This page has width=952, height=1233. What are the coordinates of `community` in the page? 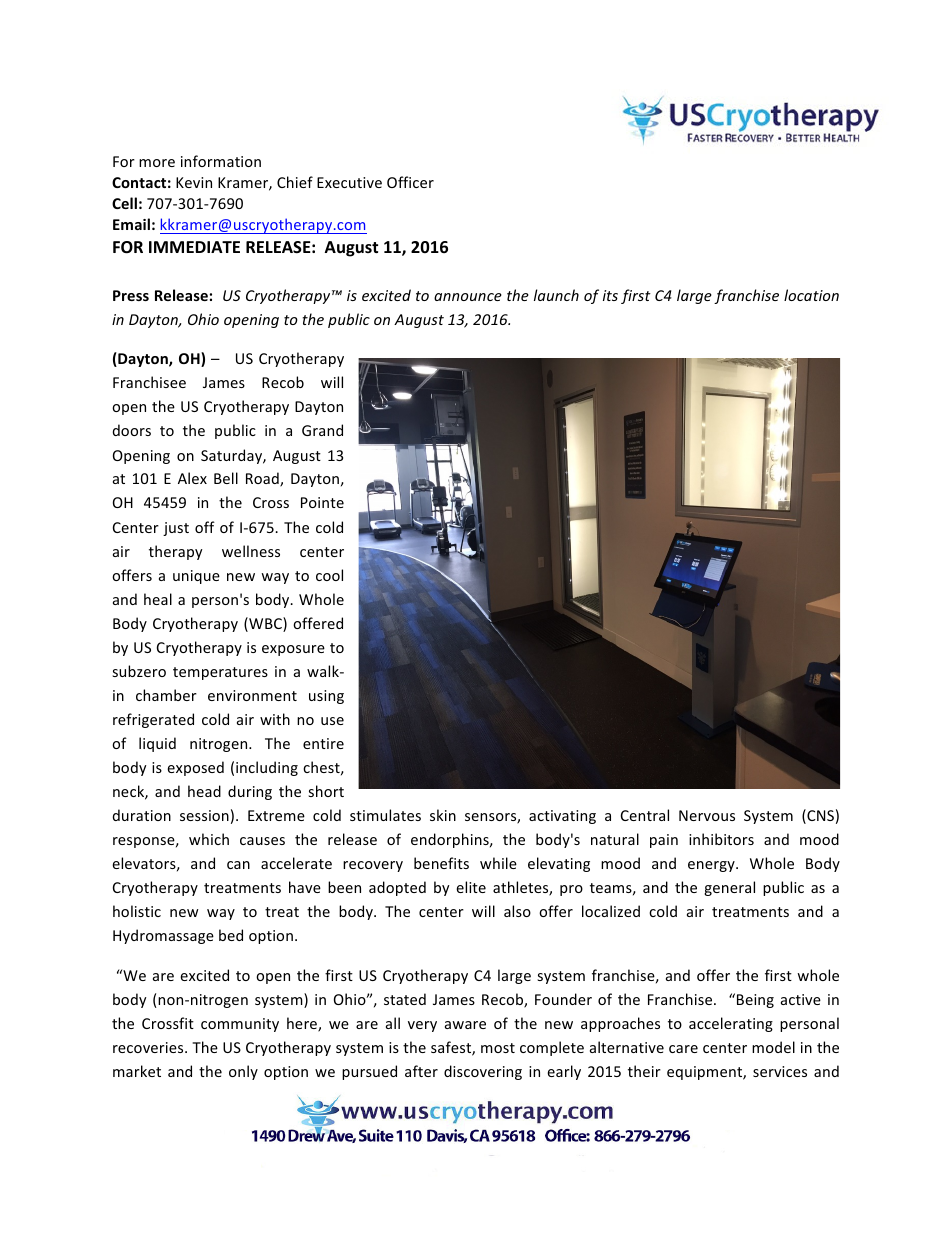 It's located at (240, 1025).
